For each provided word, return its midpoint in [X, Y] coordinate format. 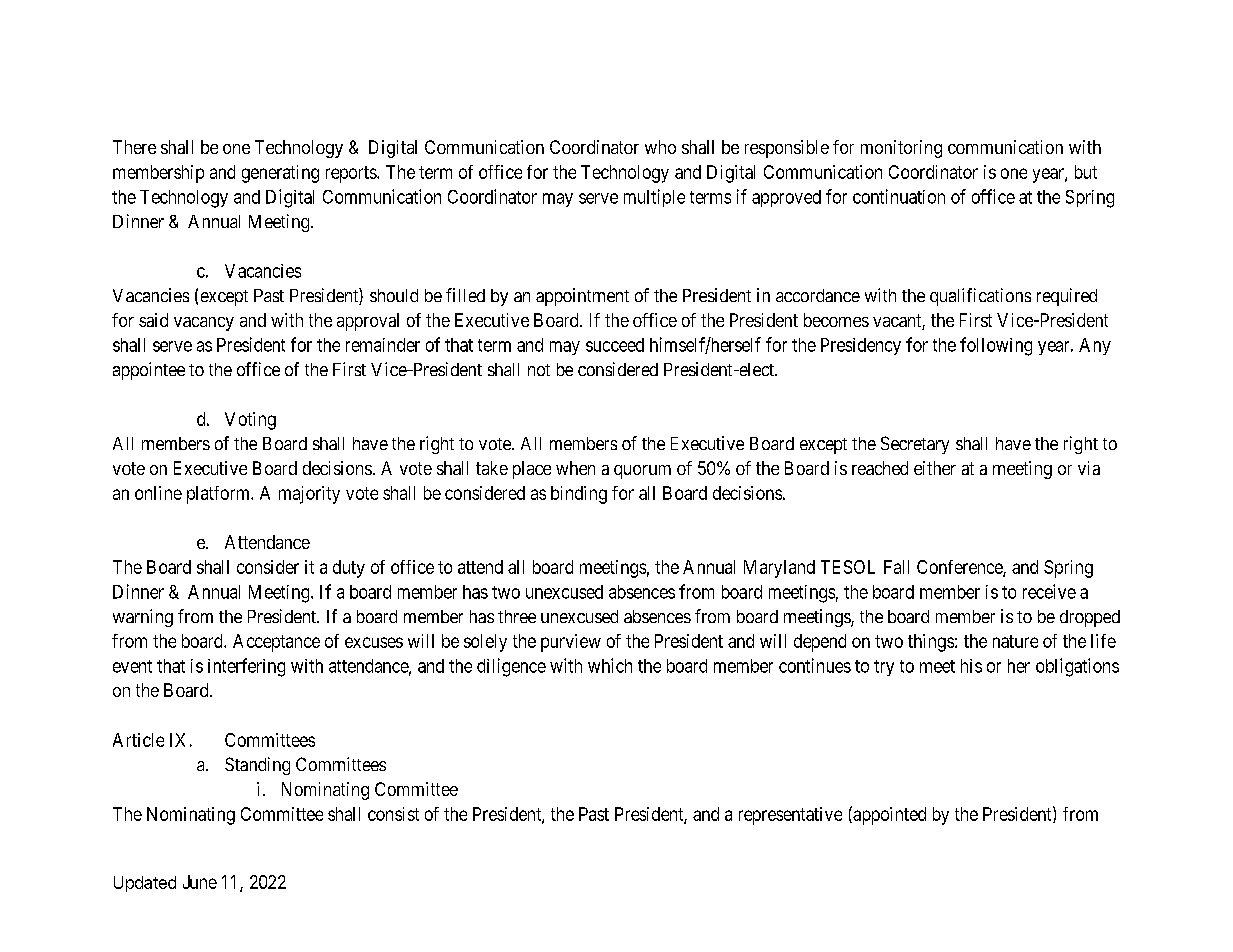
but [1086, 172]
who [660, 147]
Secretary [915, 445]
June [200, 882]
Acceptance [276, 643]
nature [1015, 641]
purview [571, 643]
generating [280, 174]
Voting [250, 421]
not [539, 370]
